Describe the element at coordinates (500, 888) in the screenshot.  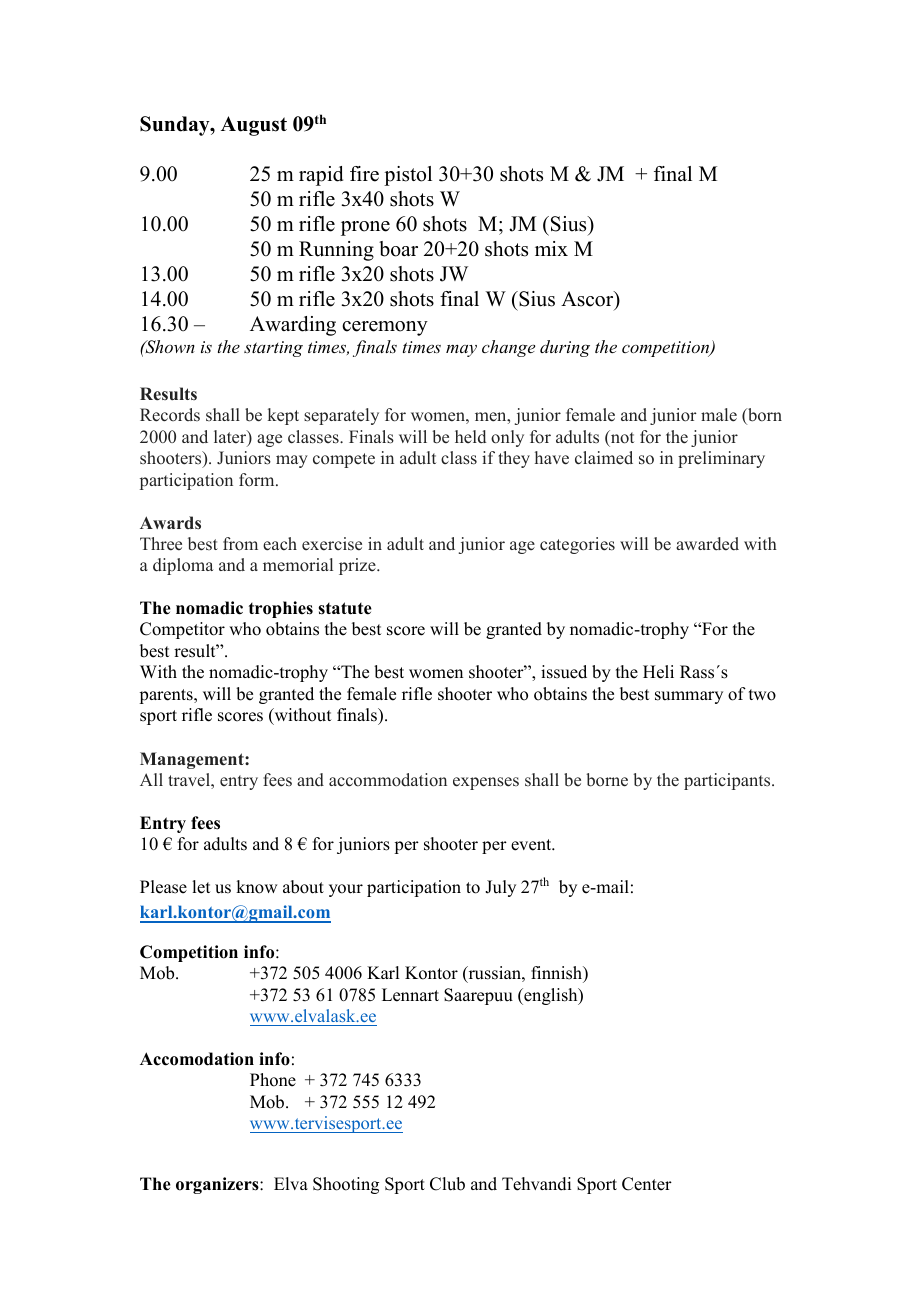
I see `July` at that location.
